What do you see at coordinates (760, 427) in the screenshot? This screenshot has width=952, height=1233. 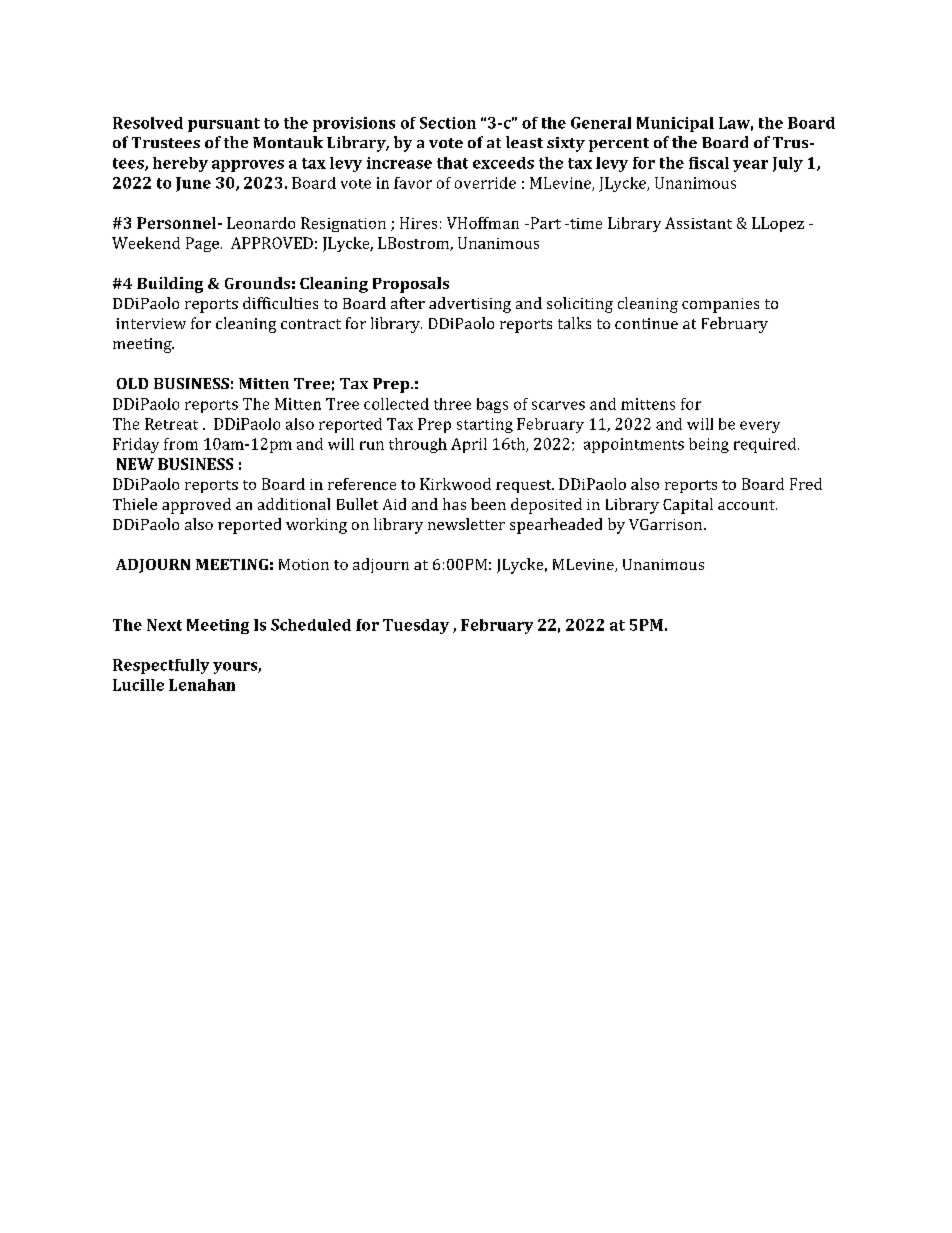 I see `every` at bounding box center [760, 427].
